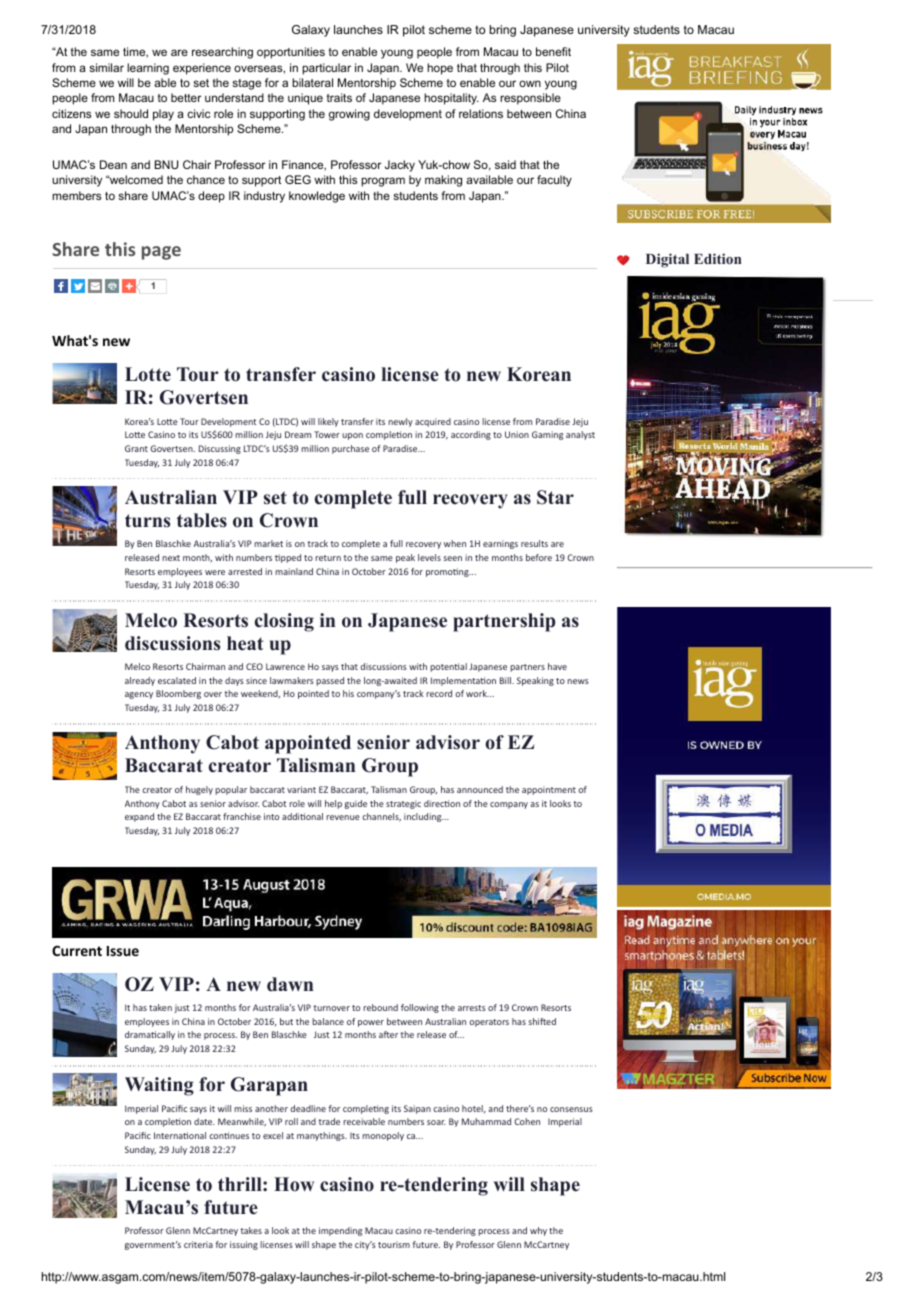 This screenshot has width=924, height=1308. What do you see at coordinates (440, 69) in the screenshot?
I see `hope` at bounding box center [440, 69].
